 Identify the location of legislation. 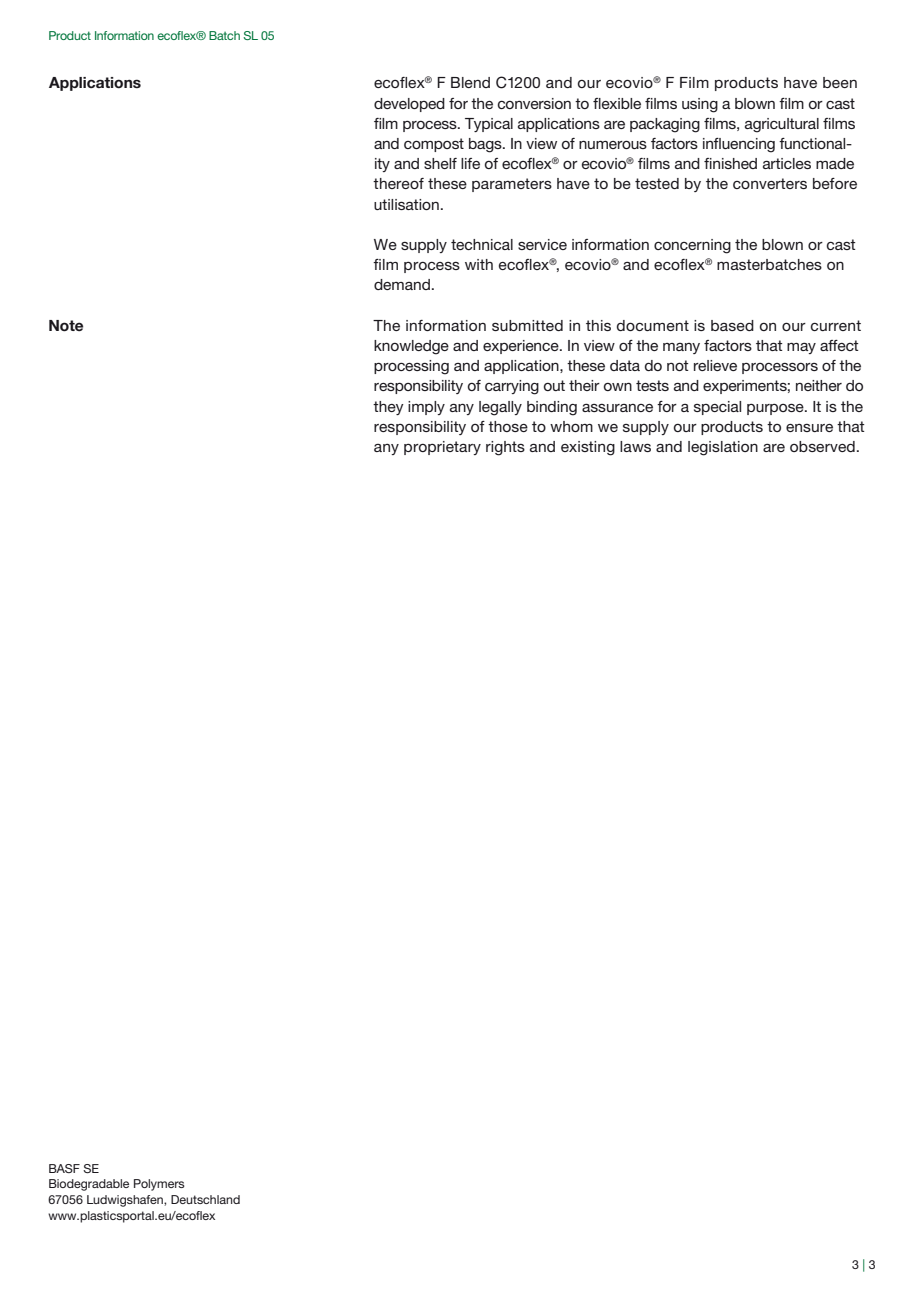
(723, 448).
